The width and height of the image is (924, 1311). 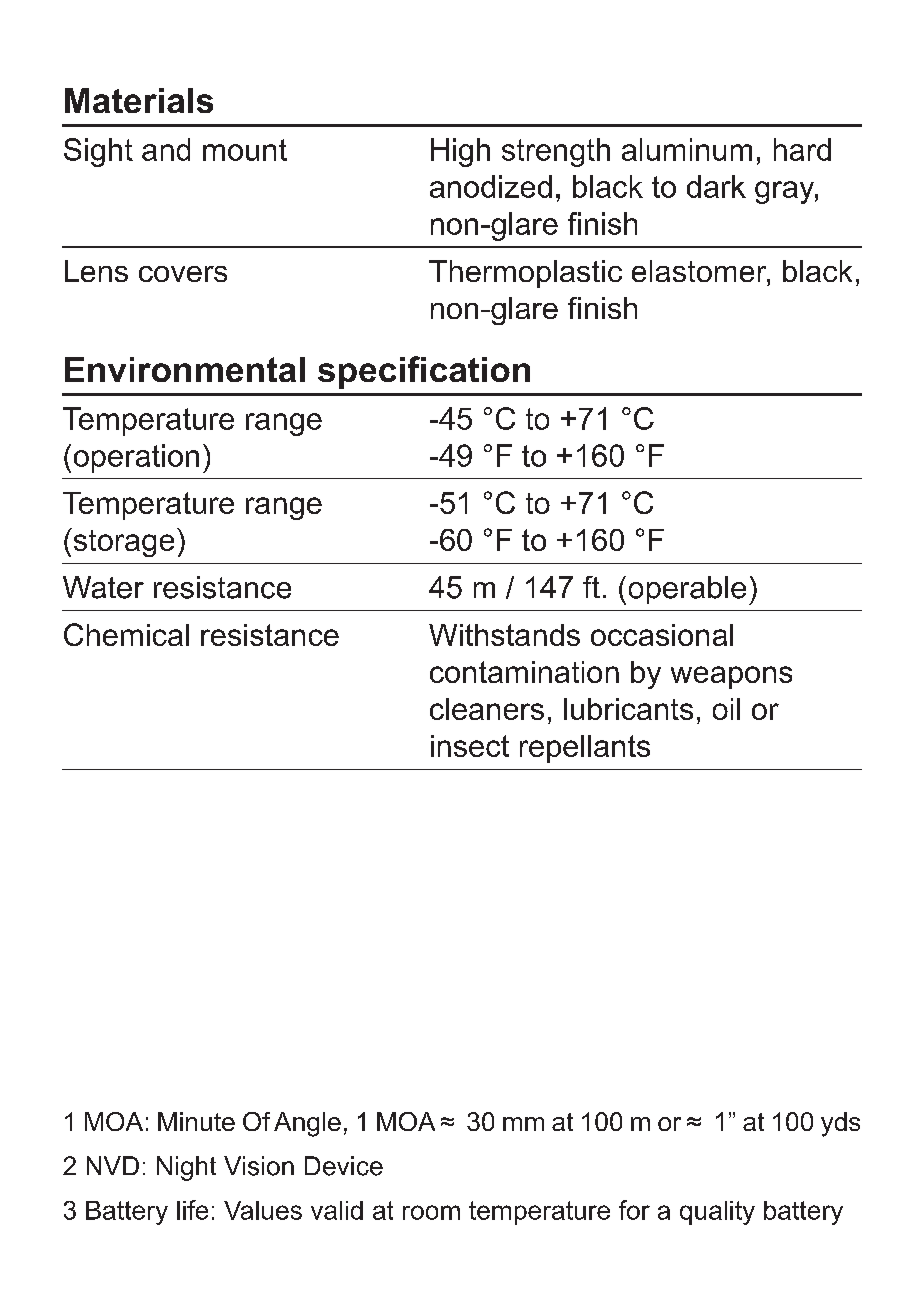 What do you see at coordinates (460, 152) in the image?
I see `High` at bounding box center [460, 152].
